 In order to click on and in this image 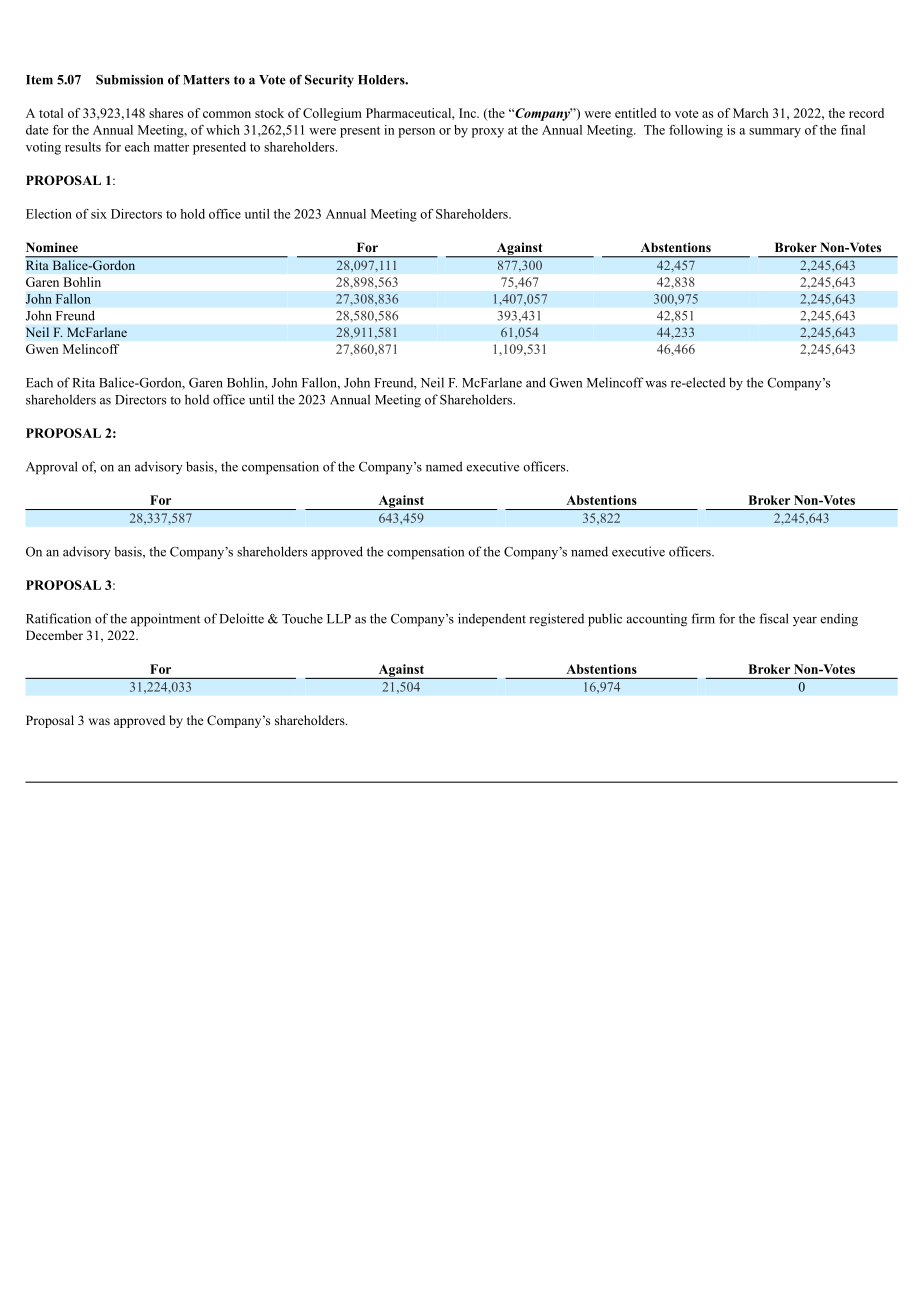, I will do `click(536, 382)`.
